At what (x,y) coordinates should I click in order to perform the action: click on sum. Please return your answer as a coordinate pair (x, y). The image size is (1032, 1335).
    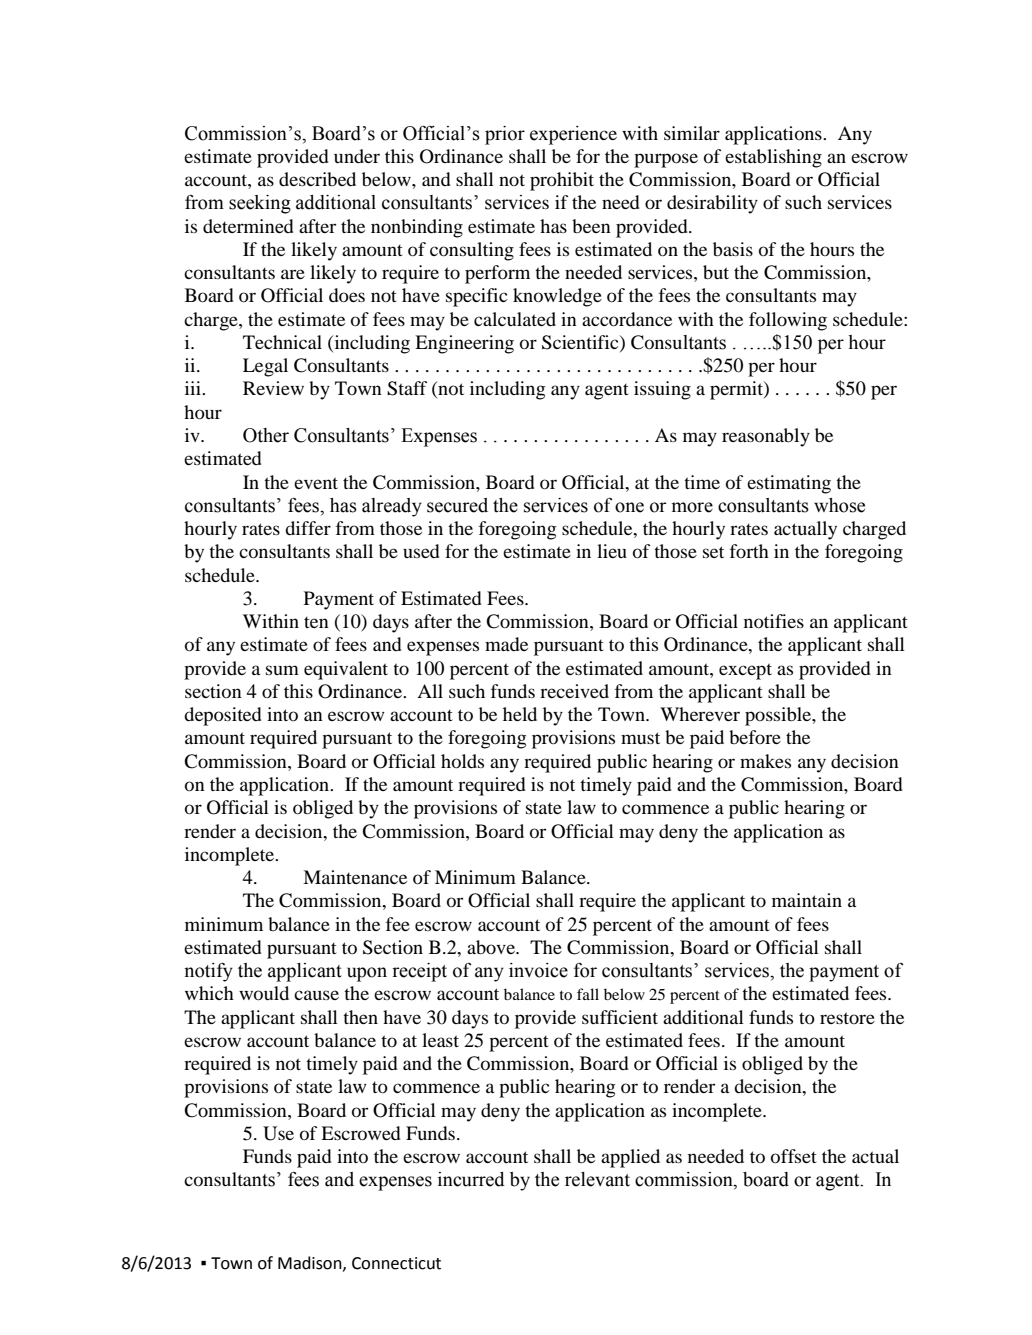
    Looking at the image, I should click on (282, 670).
